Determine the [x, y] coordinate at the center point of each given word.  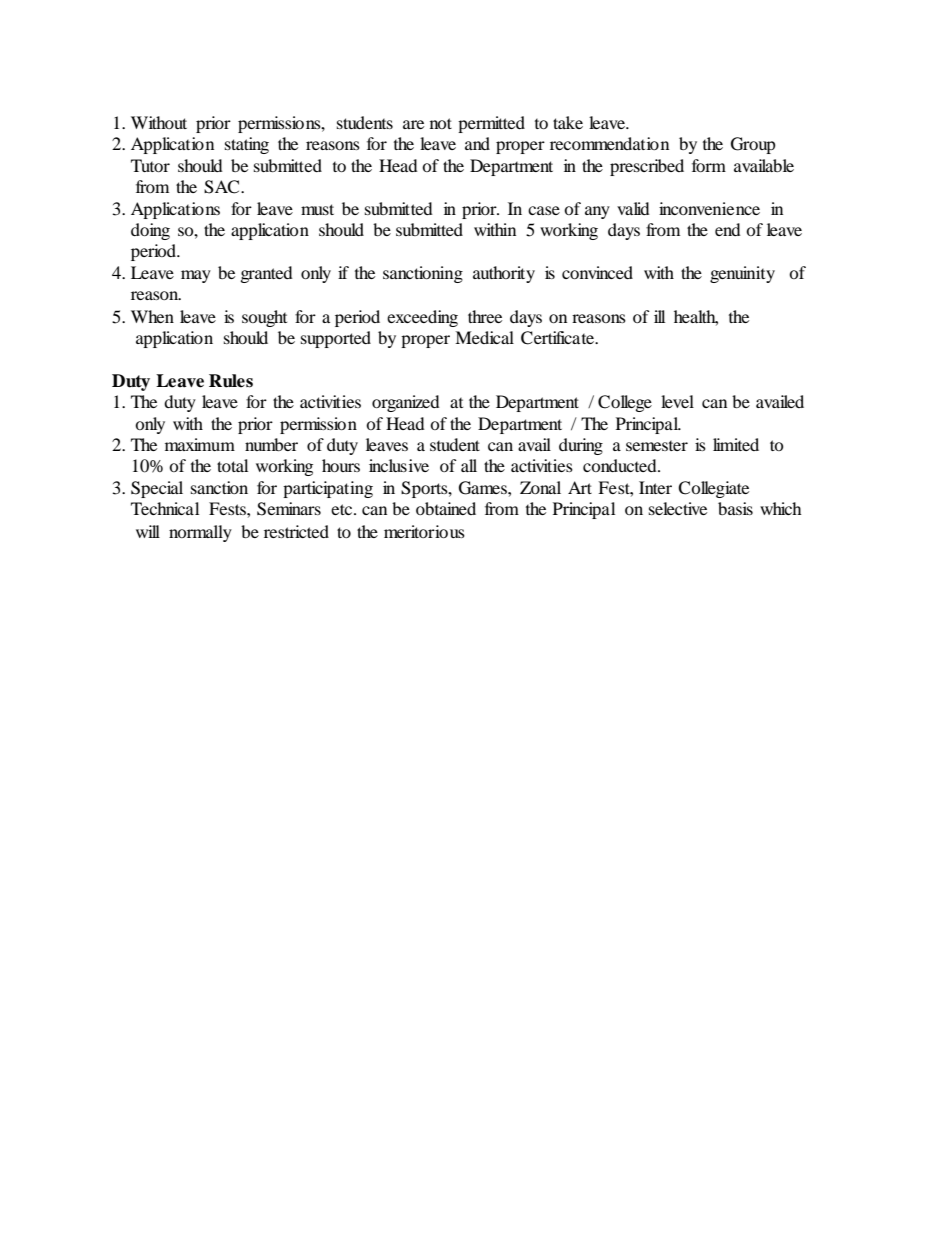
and [477, 143]
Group [753, 145]
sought [264, 318]
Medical [484, 337]
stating [247, 145]
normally [200, 533]
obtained [446, 508]
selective [678, 508]
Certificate [559, 338]
